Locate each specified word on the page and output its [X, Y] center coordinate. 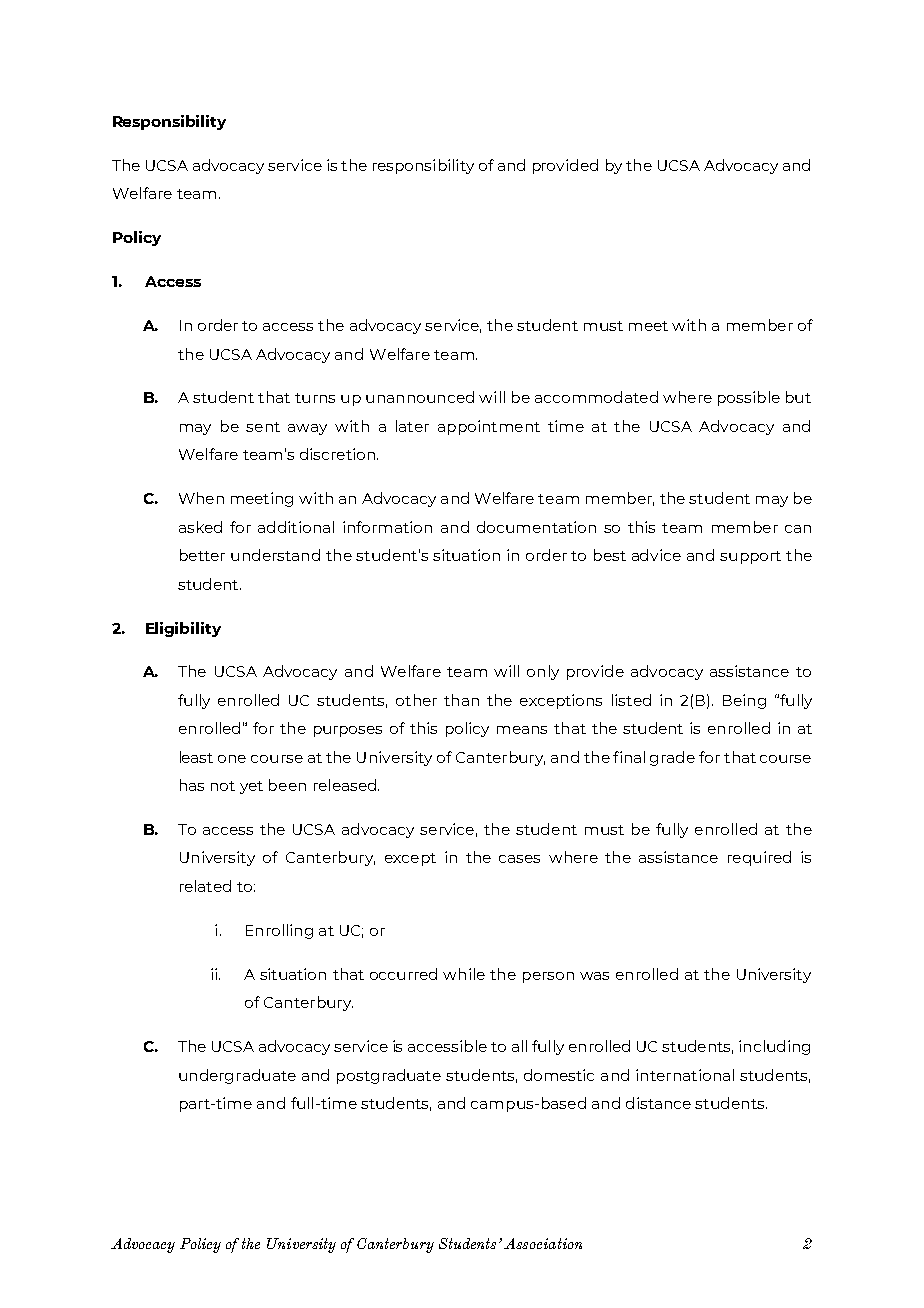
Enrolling [279, 931]
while [464, 974]
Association [543, 1243]
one [232, 759]
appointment [489, 427]
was [594, 976]
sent [263, 427]
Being [744, 701]
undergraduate [237, 1076]
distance [658, 1103]
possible [749, 398]
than [461, 700]
